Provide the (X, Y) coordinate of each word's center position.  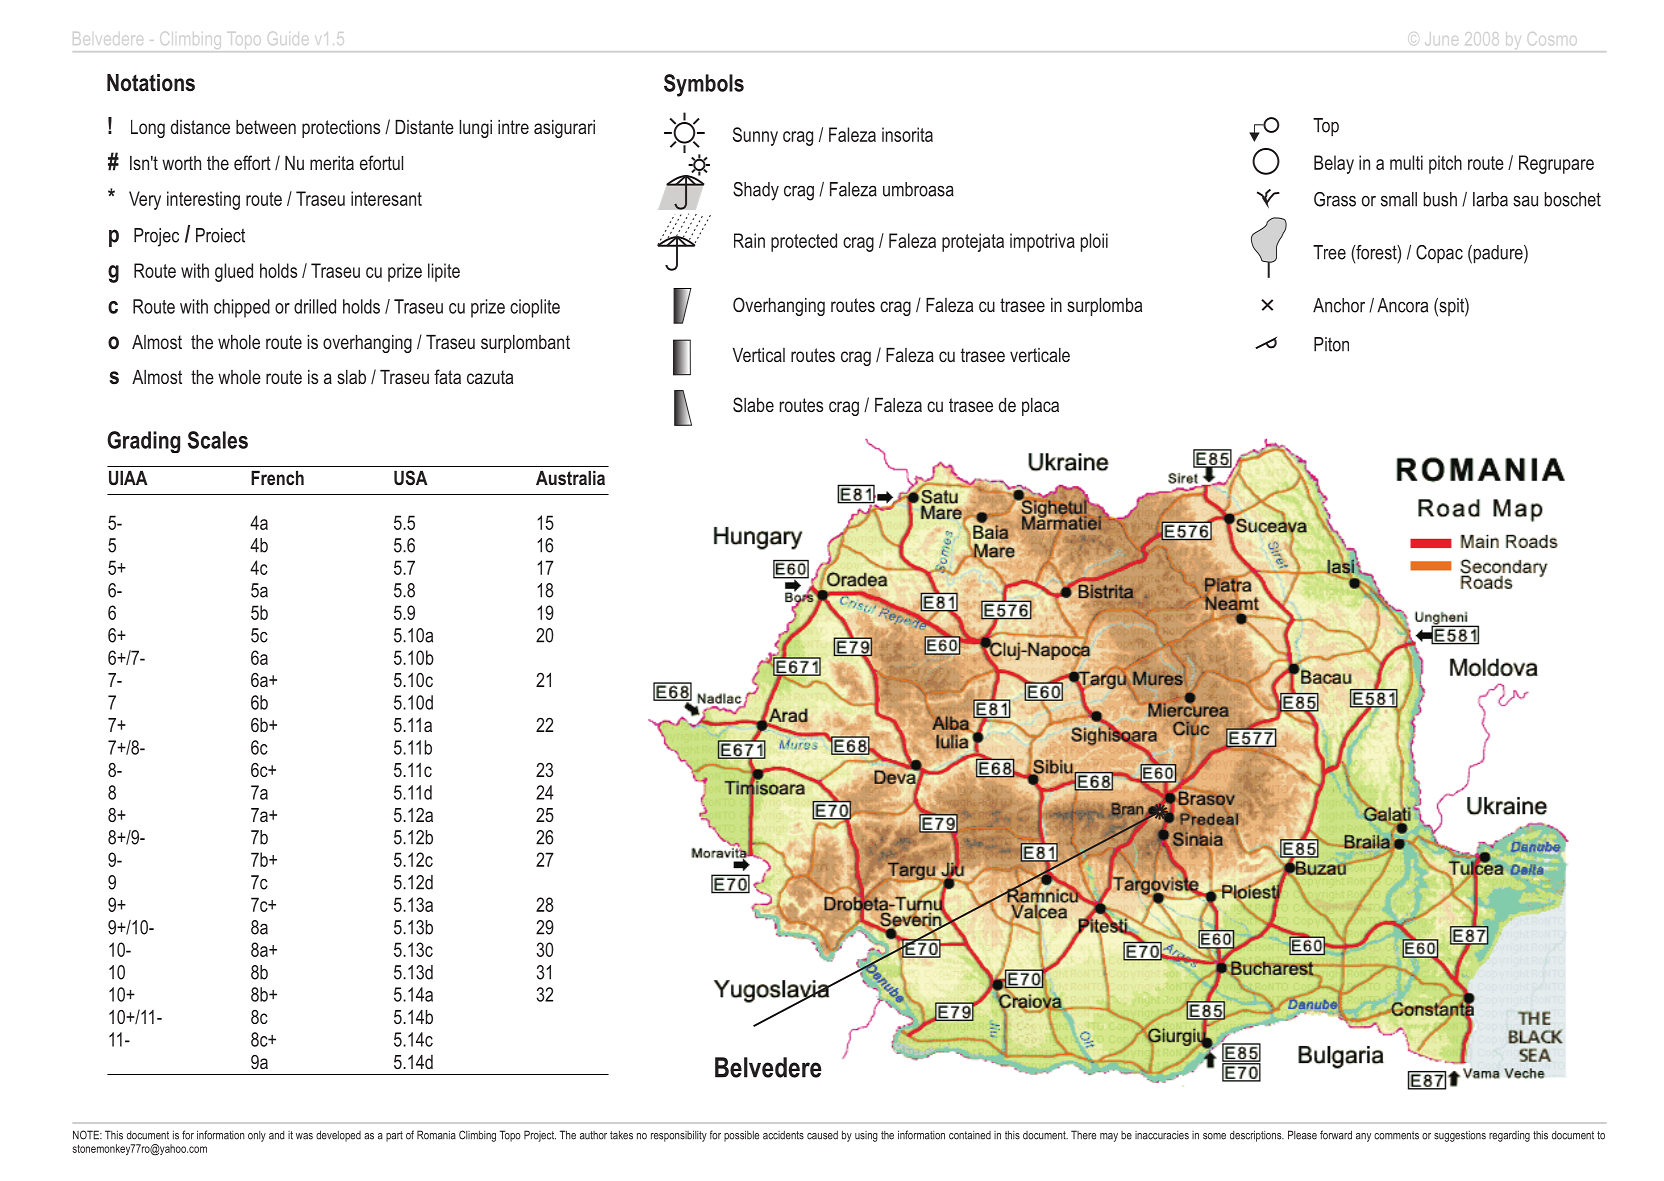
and (277, 1135)
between (266, 127)
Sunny (755, 136)
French (277, 478)
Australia (570, 478)
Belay (1334, 164)
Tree (1329, 252)
